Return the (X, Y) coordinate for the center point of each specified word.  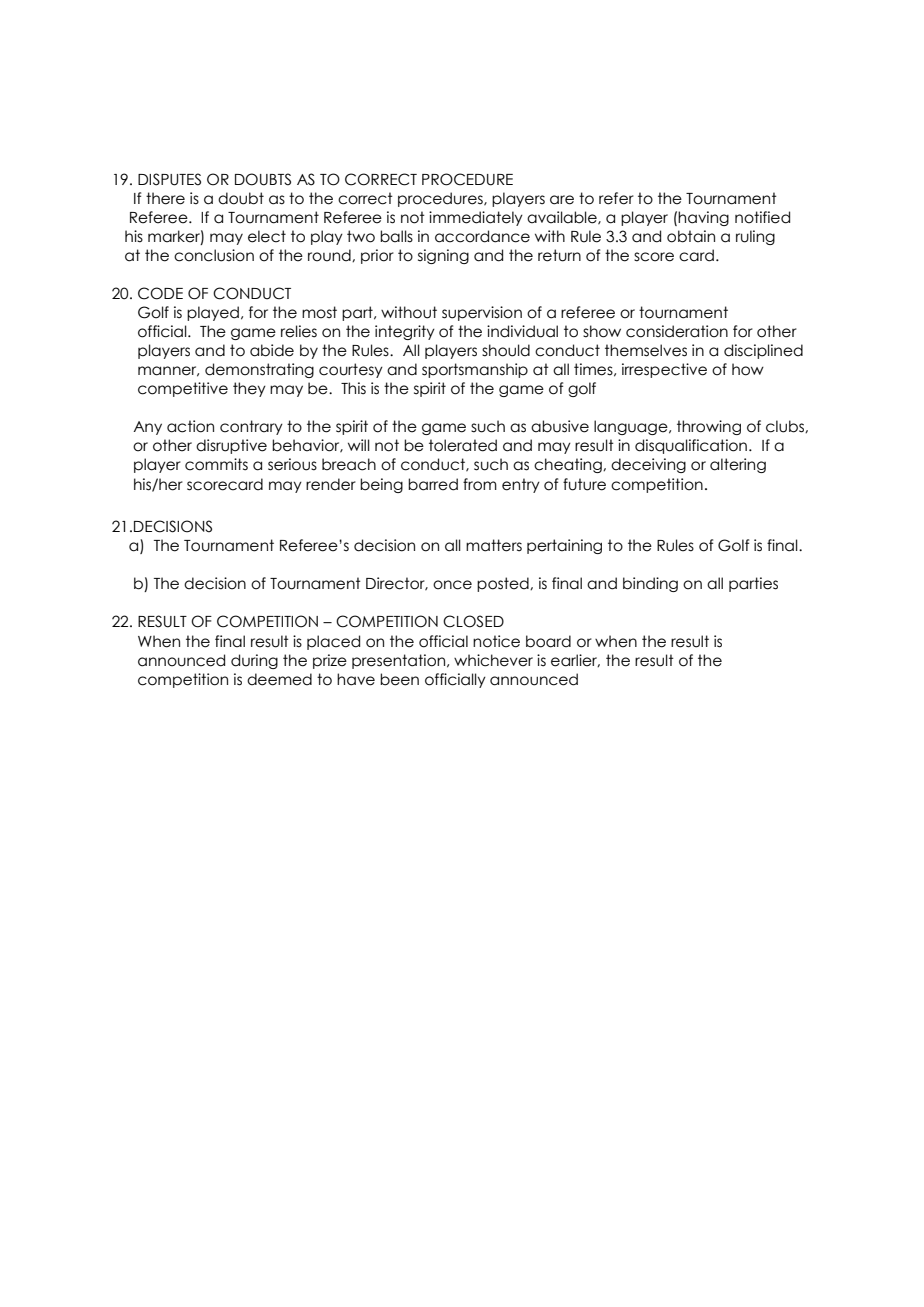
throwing (709, 427)
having (703, 218)
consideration (677, 331)
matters (494, 545)
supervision (482, 313)
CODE (160, 293)
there (165, 198)
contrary (251, 427)
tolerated (463, 445)
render (331, 484)
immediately (476, 218)
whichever (493, 660)
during (254, 661)
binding (650, 584)
